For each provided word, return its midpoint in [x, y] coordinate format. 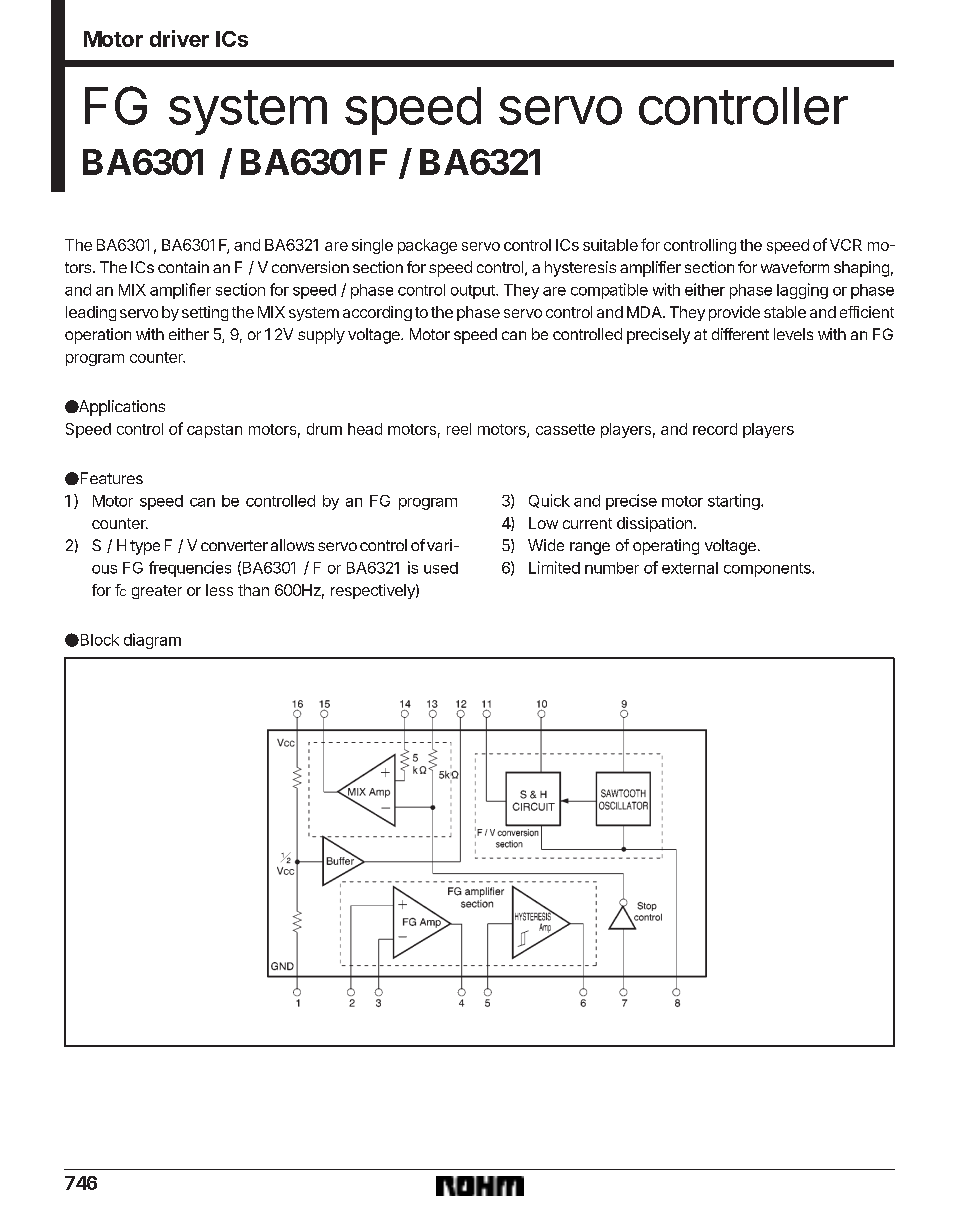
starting [735, 502]
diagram [152, 641]
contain [183, 267]
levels [793, 334]
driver [179, 38]
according [377, 313]
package [427, 246]
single [372, 246]
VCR [846, 245]
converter [234, 545]
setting [205, 313]
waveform [795, 267]
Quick [549, 501]
